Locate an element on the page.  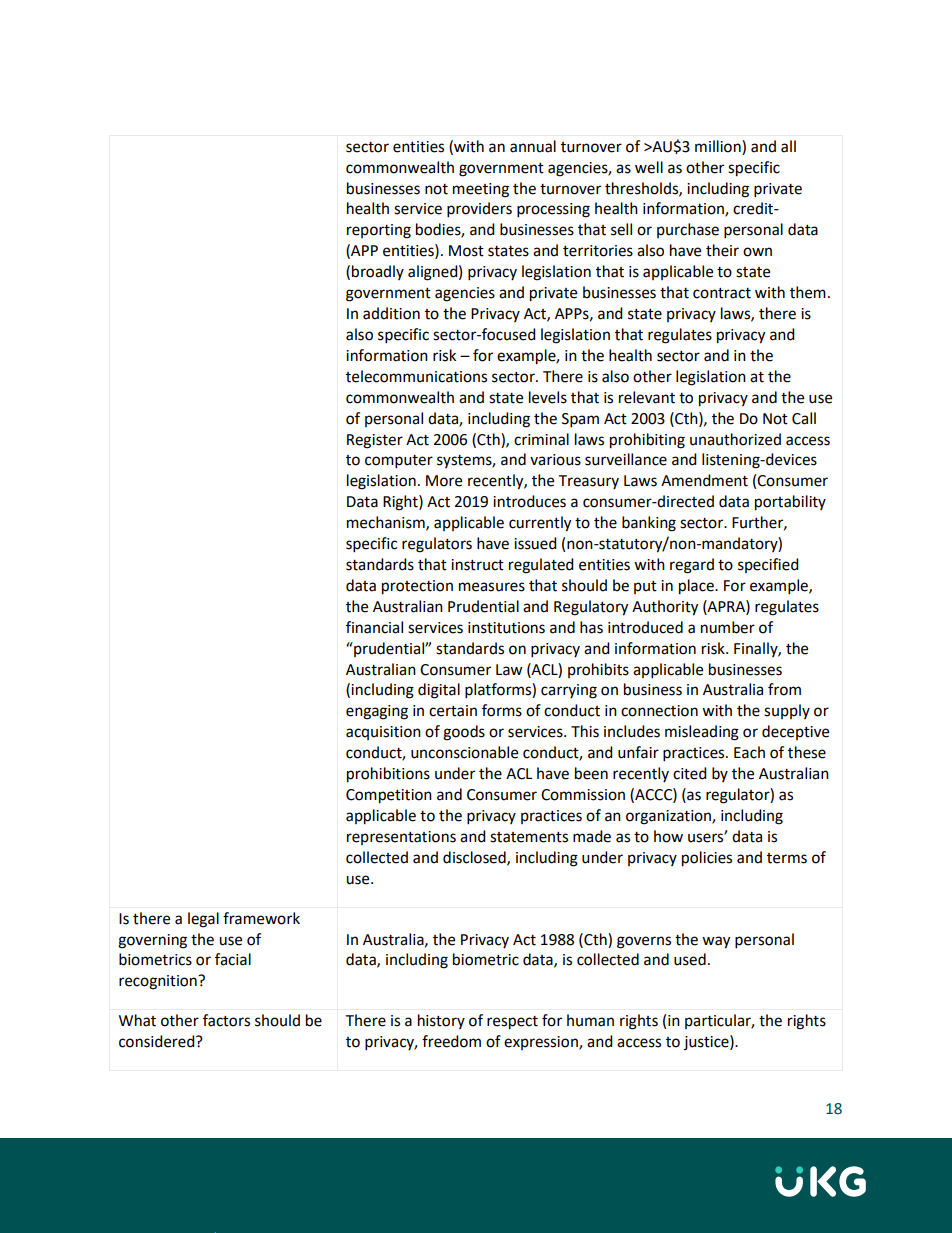
goods is located at coordinates (464, 733).
